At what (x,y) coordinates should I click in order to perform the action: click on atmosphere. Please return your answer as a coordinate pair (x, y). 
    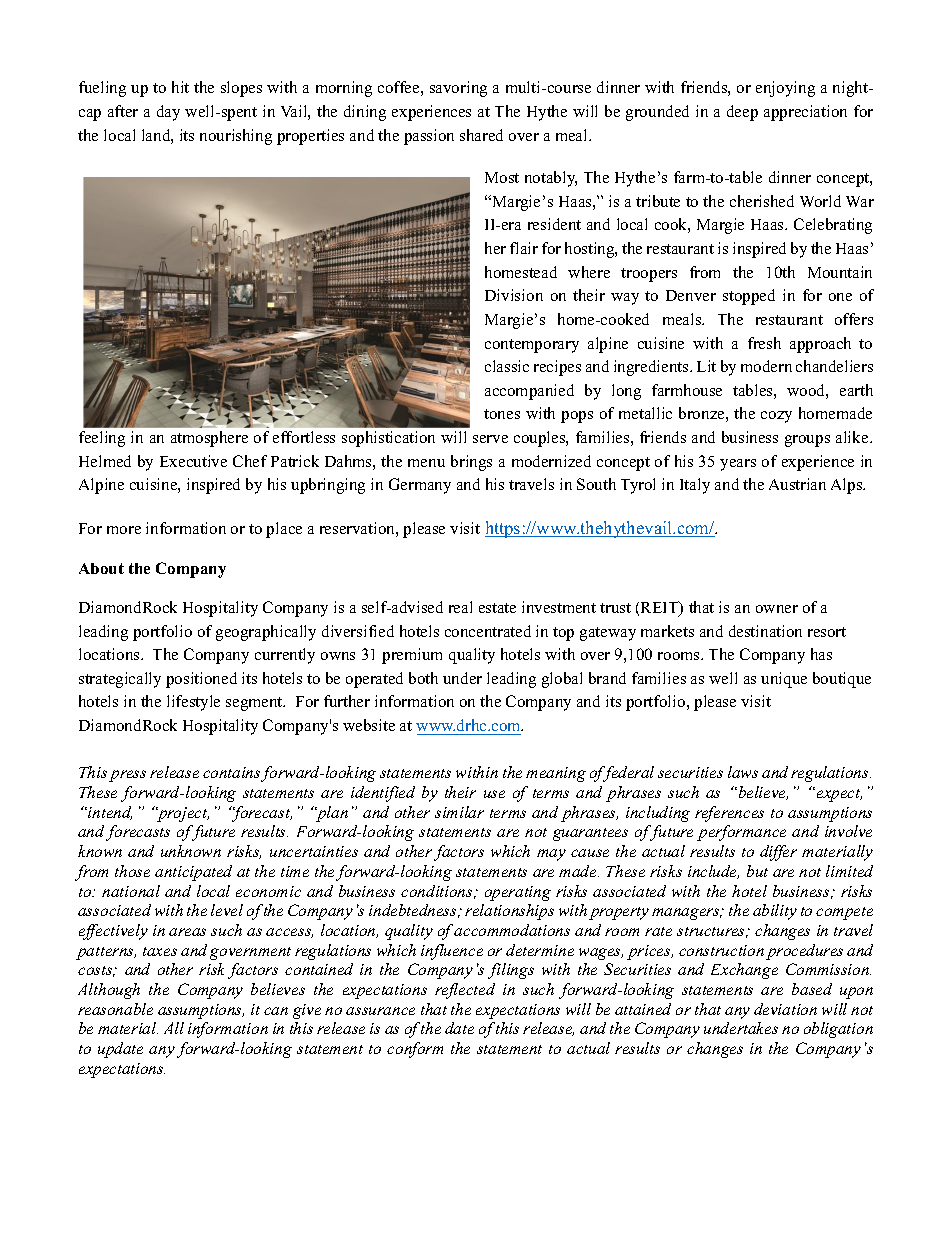
    Looking at the image, I should click on (209, 439).
